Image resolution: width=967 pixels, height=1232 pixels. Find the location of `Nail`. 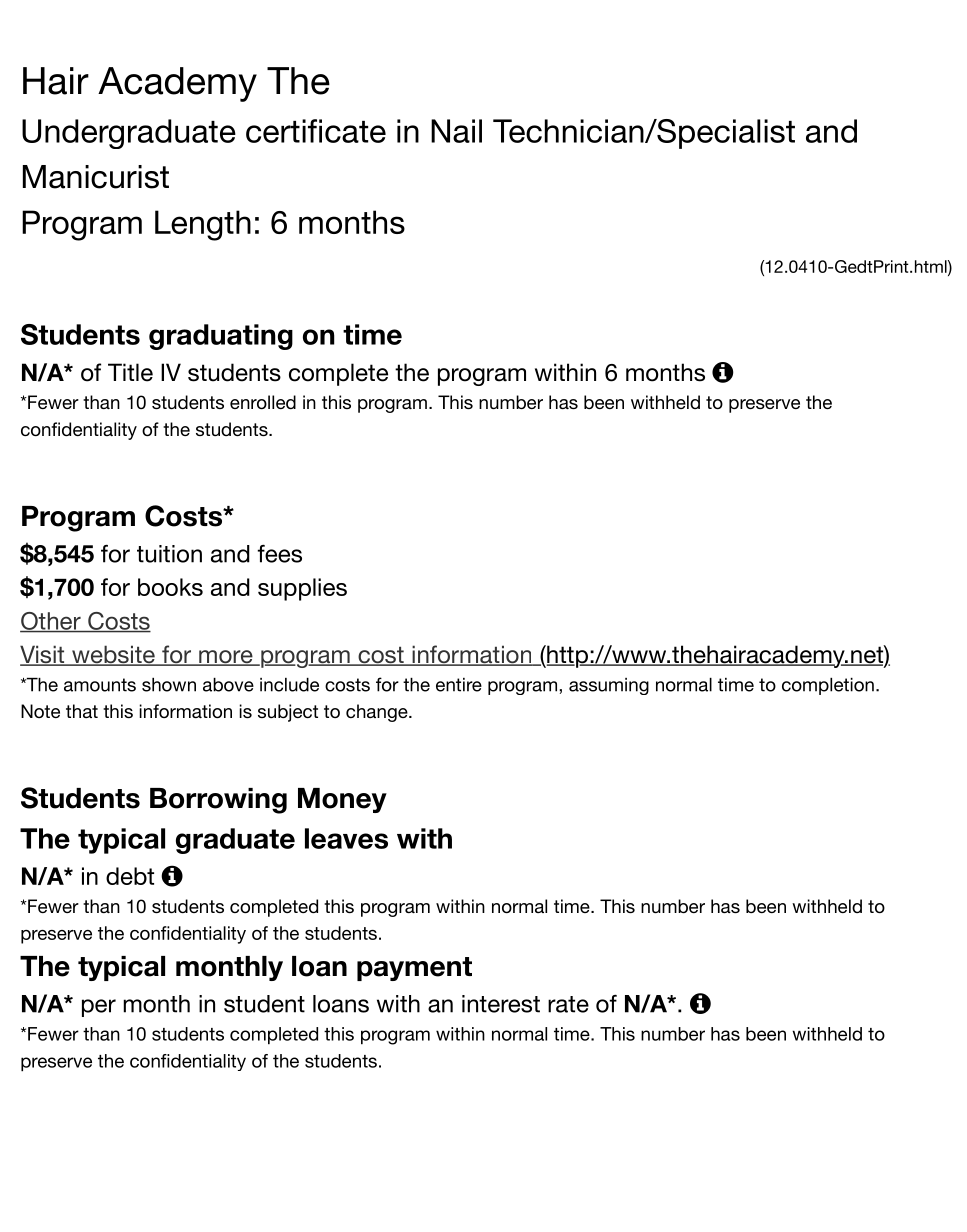

Nail is located at coordinates (456, 131).
